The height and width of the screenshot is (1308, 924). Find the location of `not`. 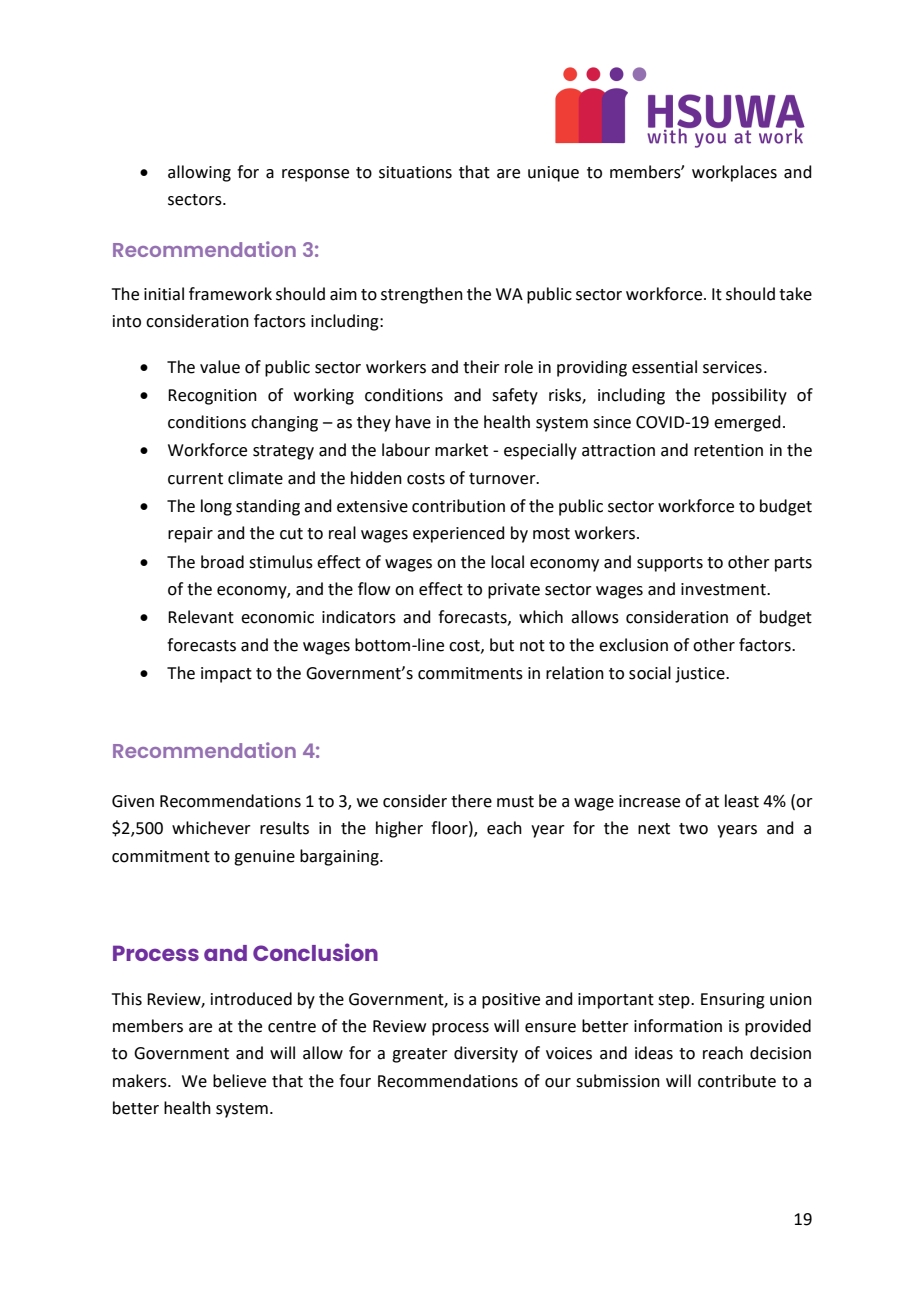

not is located at coordinates (532, 646).
